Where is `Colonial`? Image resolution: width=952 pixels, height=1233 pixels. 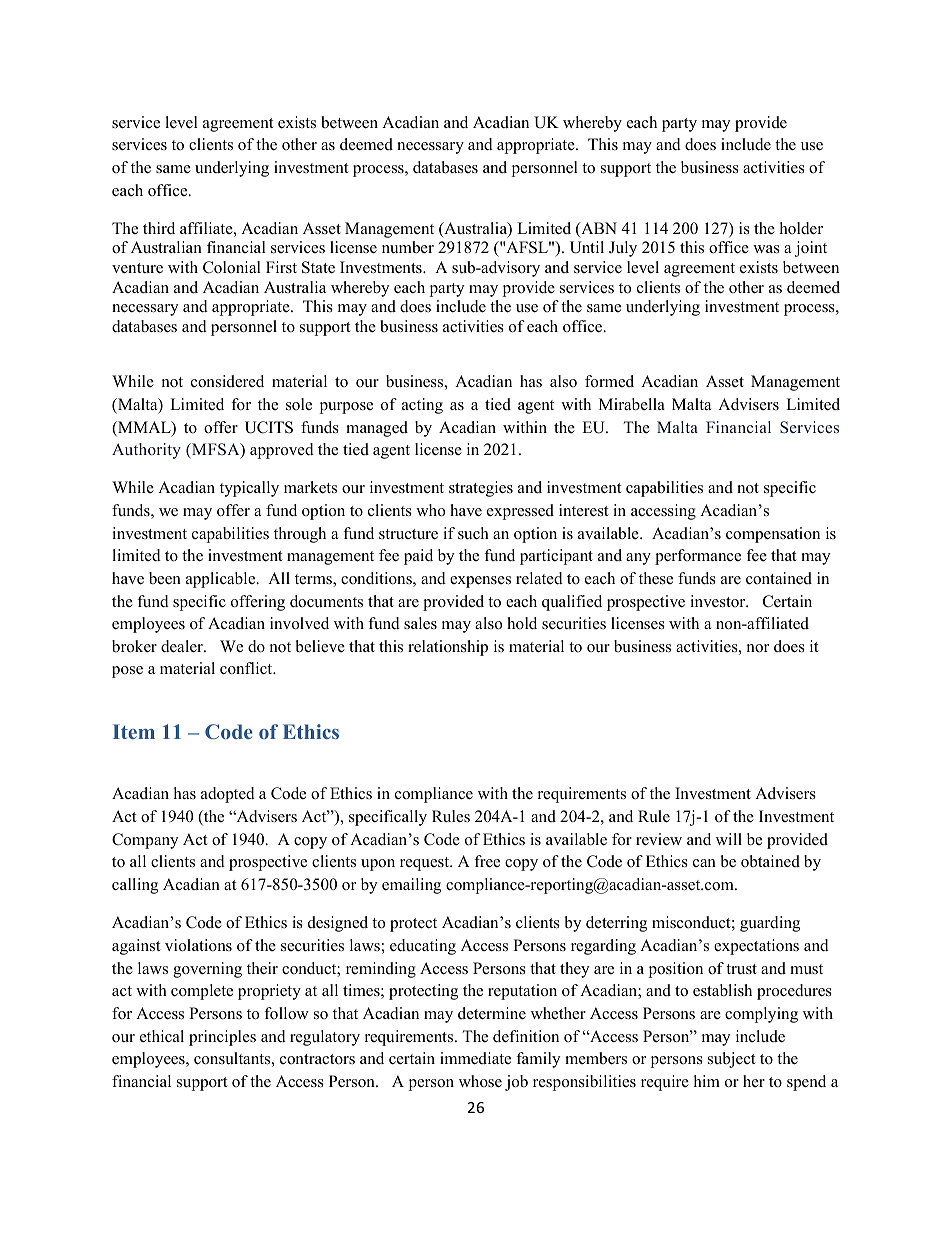
Colonial is located at coordinates (232, 267).
